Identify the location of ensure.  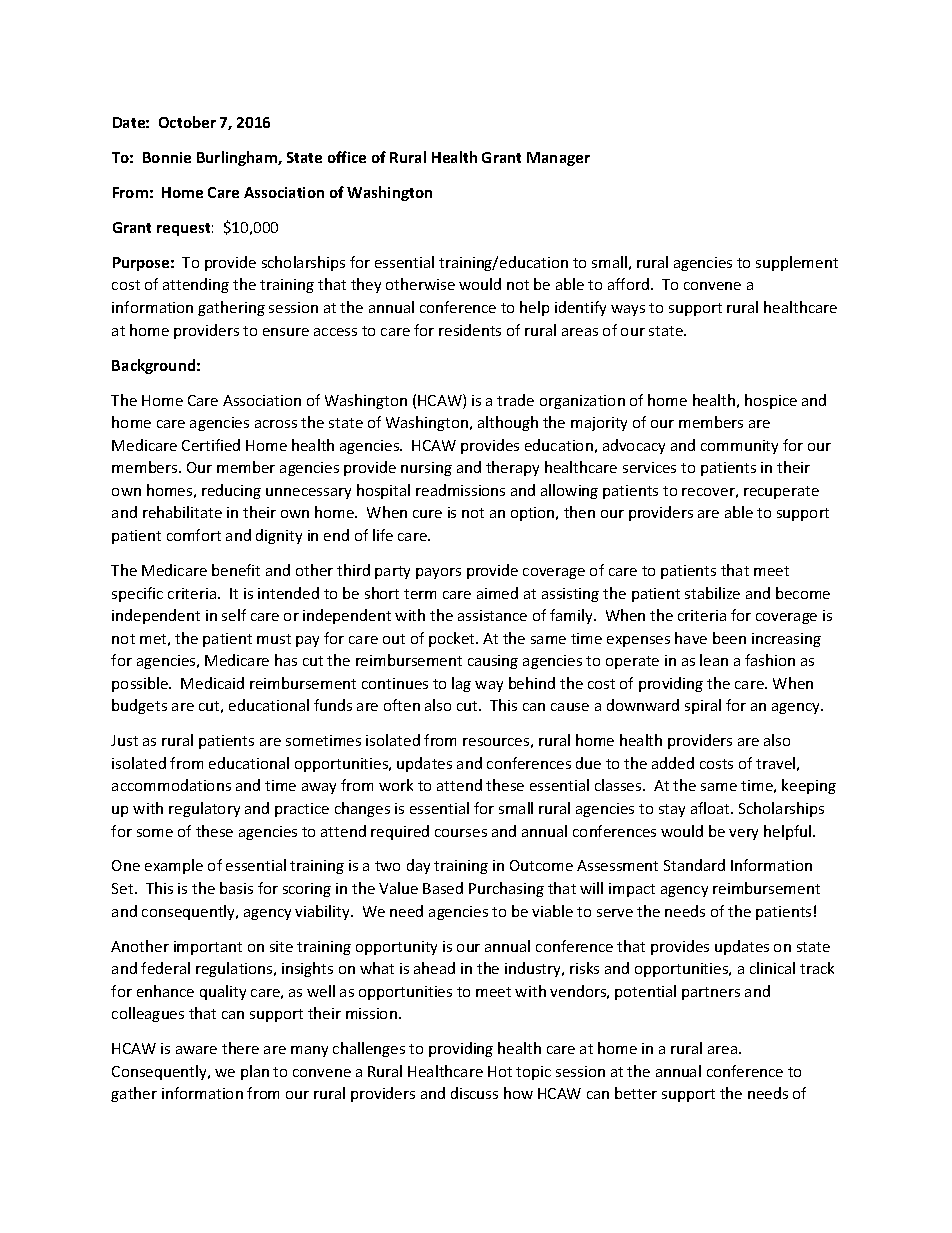
(286, 332).
